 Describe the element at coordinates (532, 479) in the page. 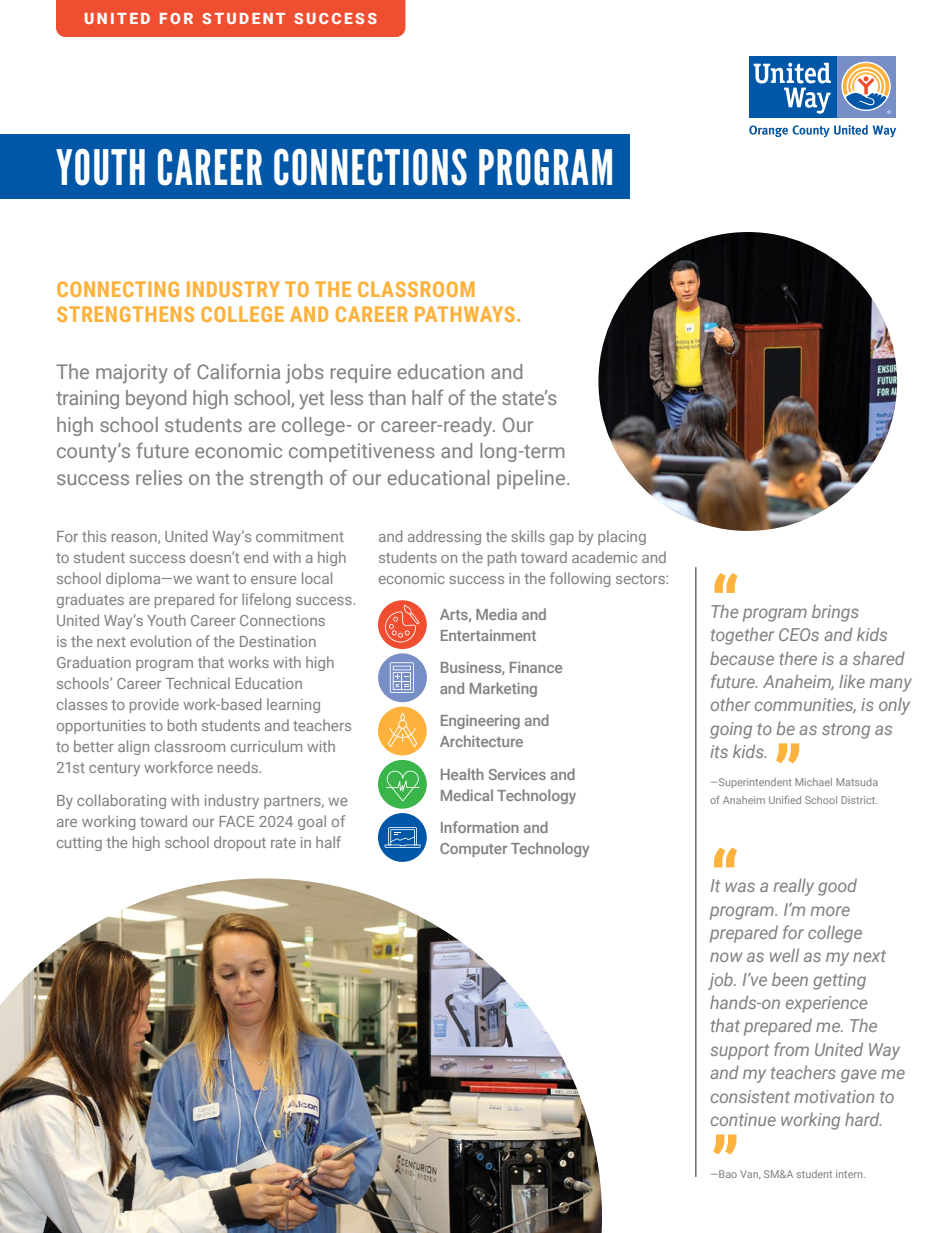

I see `pipeline` at that location.
